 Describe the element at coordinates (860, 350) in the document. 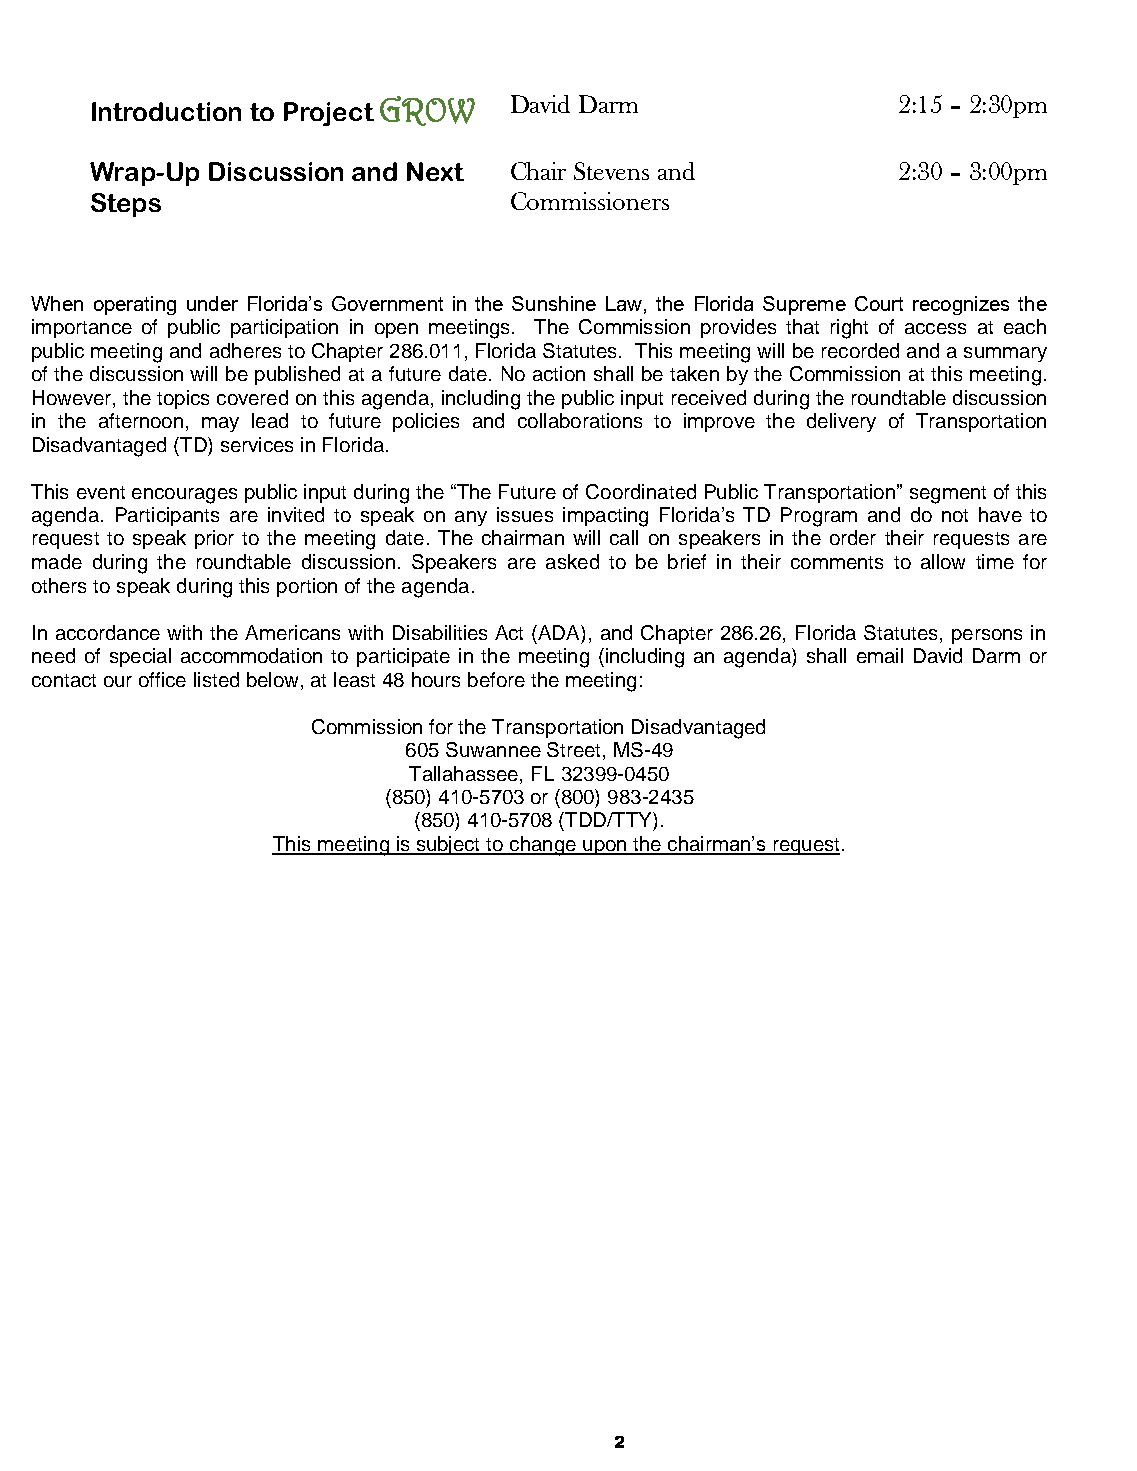

I see `recorded` at that location.
